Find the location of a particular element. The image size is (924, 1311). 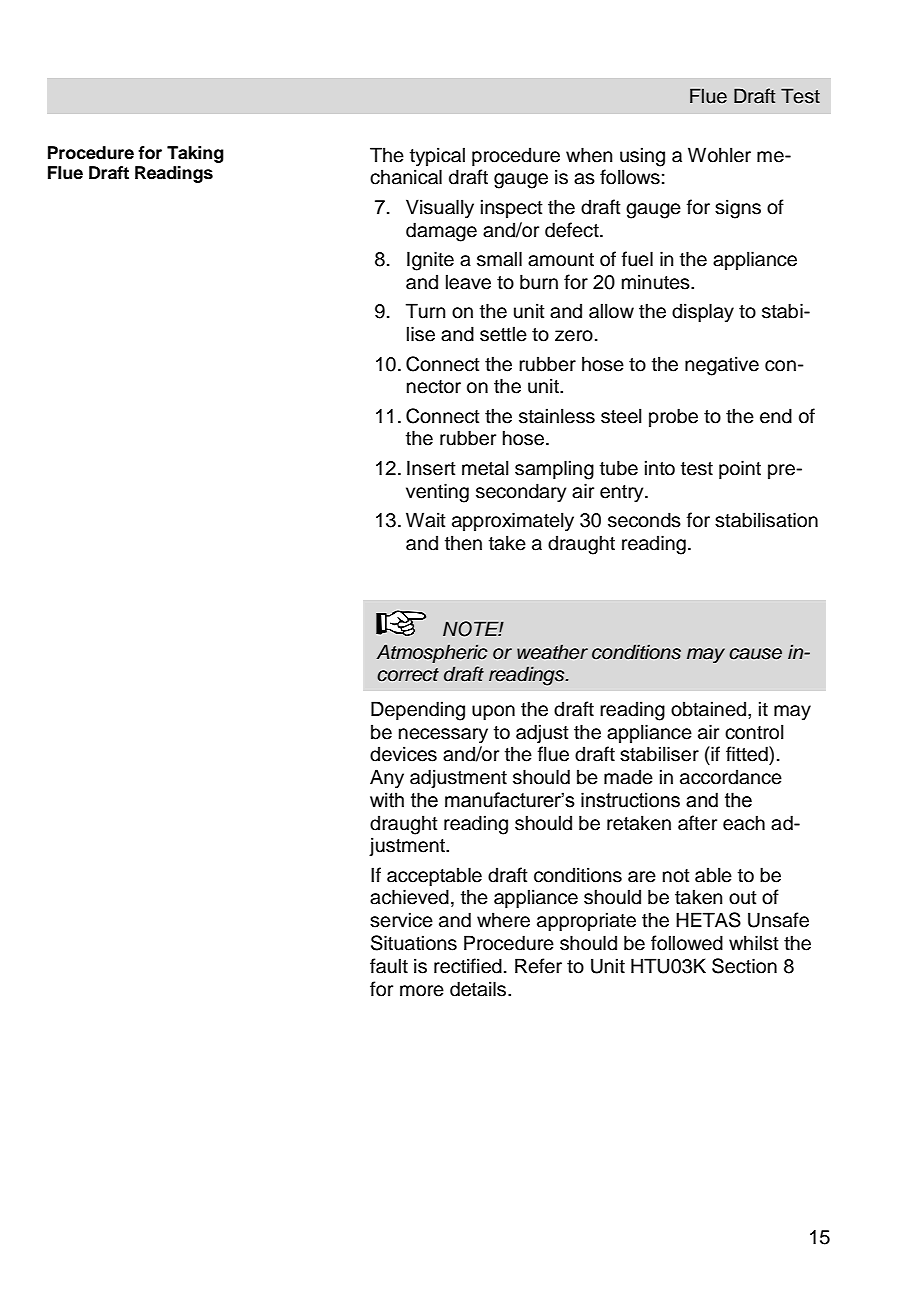

accordance is located at coordinates (731, 777).
